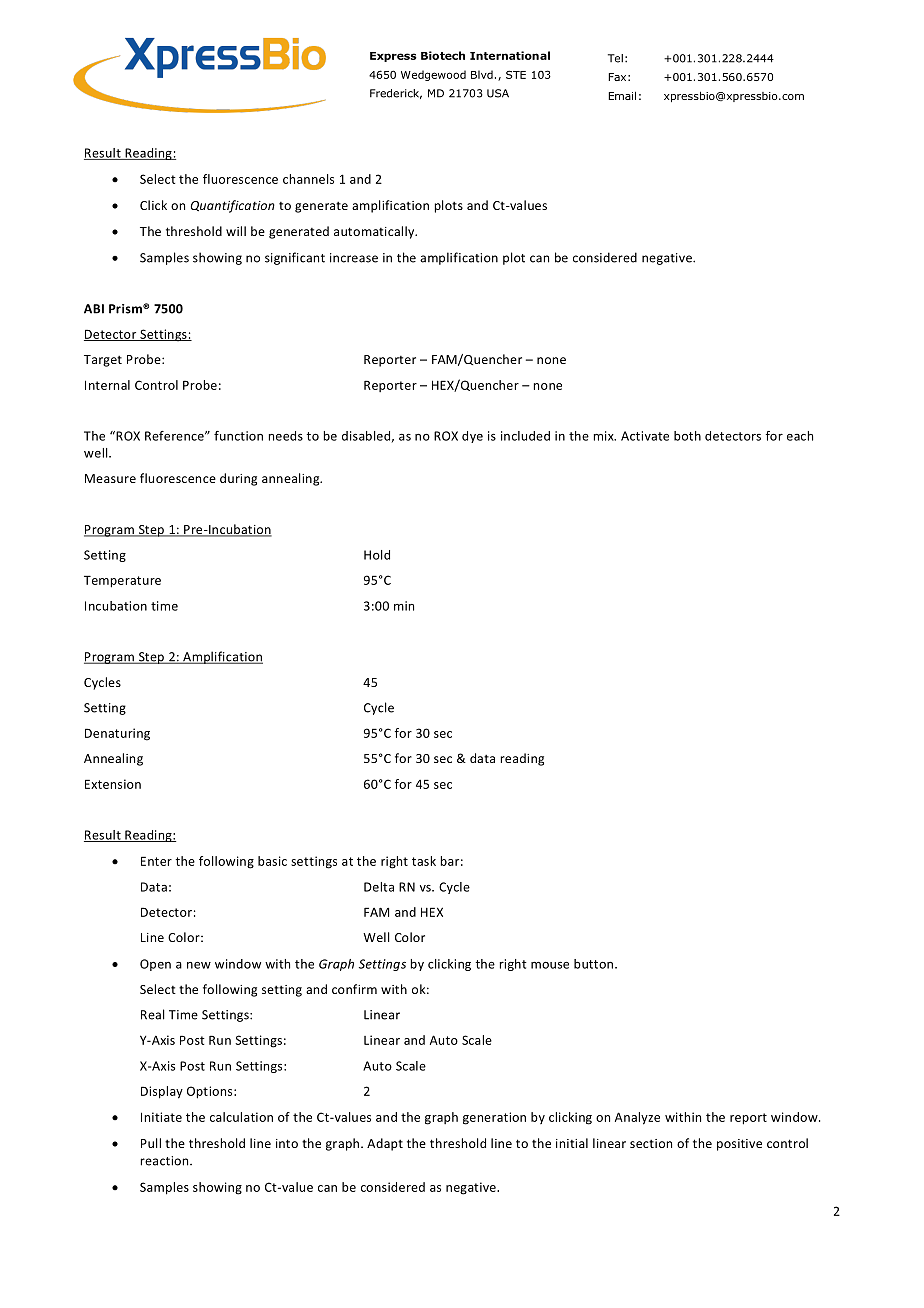  I want to click on Blvd, so click(482, 74).
